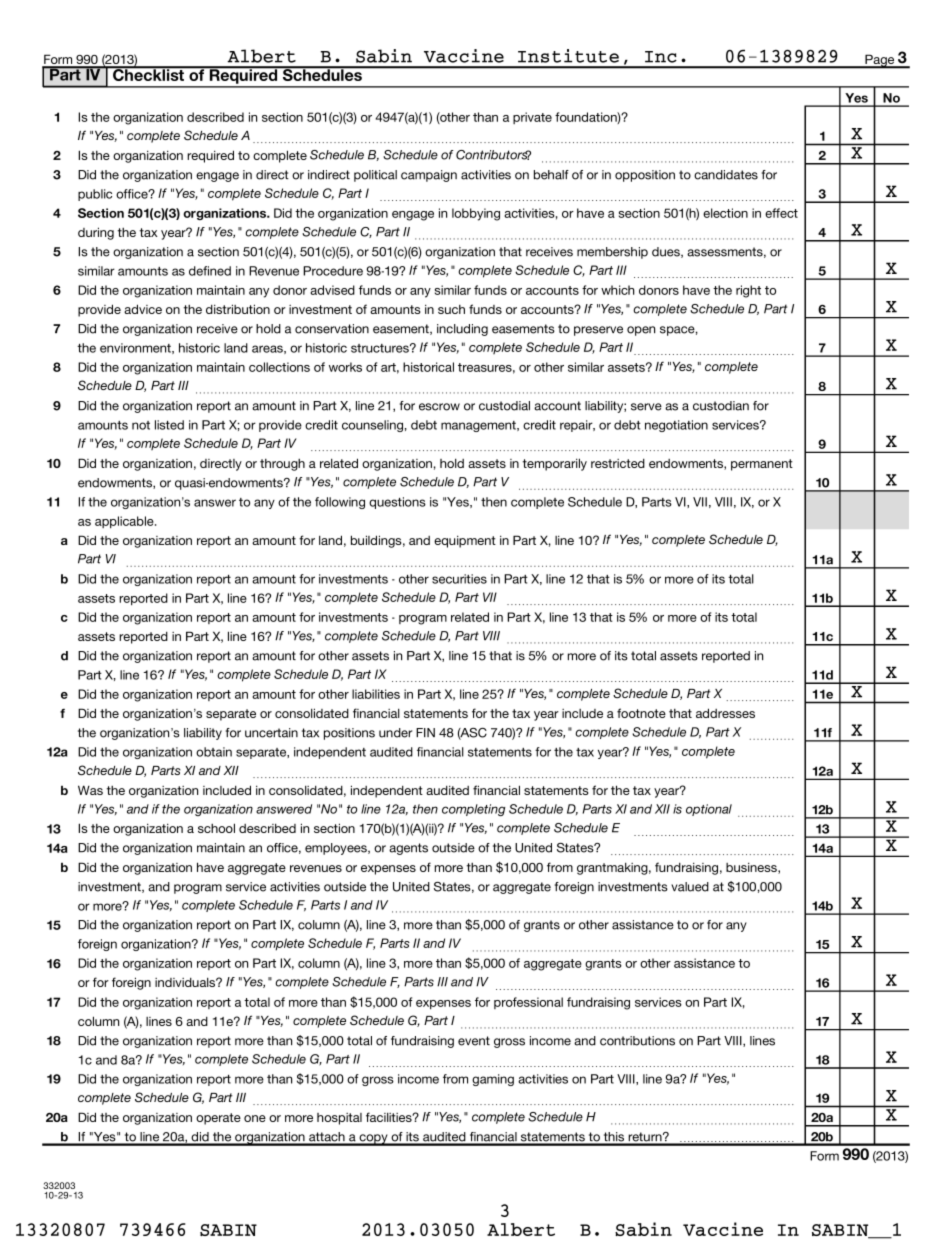 This page has height=1257, width=952. Describe the element at coordinates (143, 309) in the page. I see `advice` at that location.
